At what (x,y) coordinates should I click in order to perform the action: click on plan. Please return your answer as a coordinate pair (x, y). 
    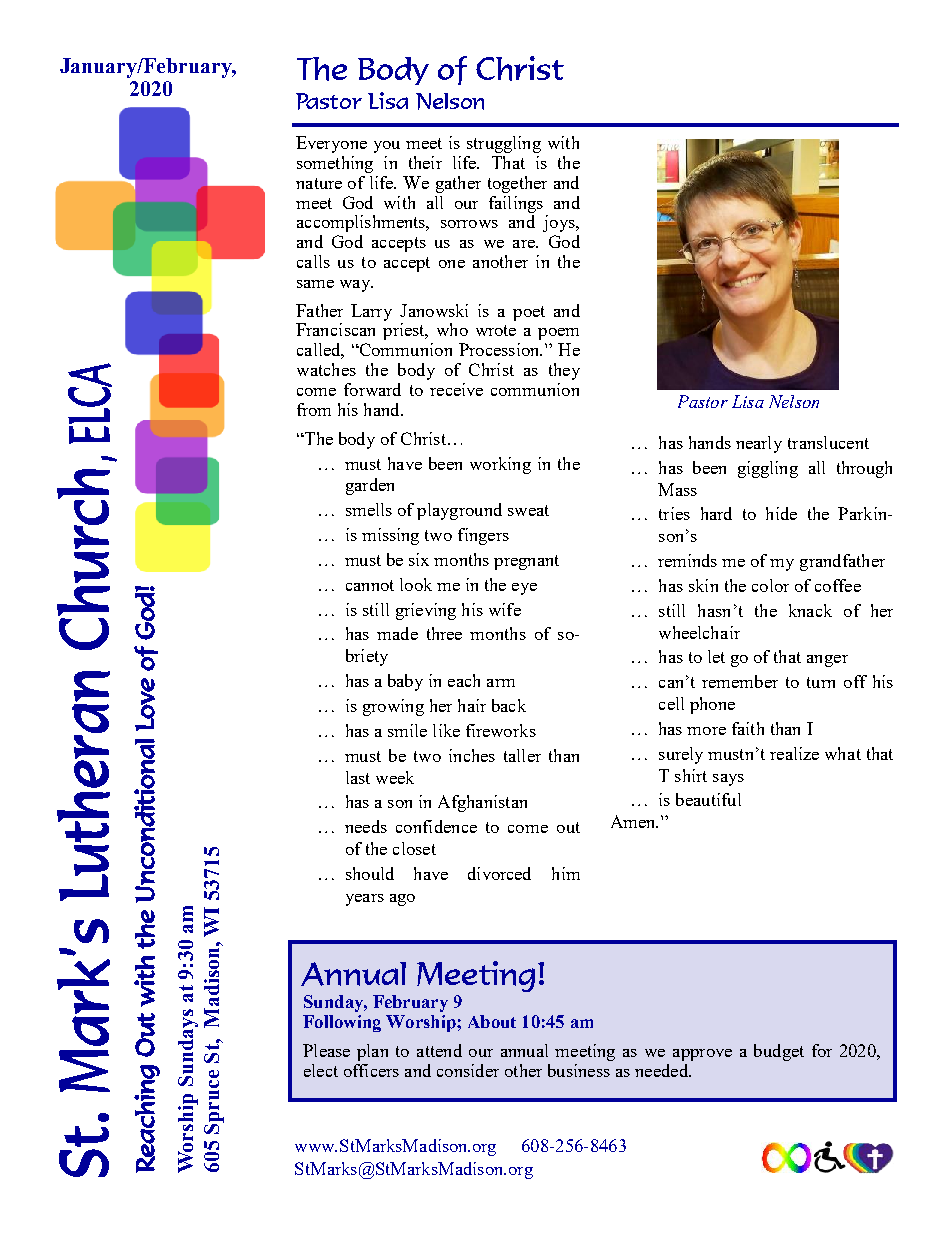
    Looking at the image, I should click on (372, 1052).
